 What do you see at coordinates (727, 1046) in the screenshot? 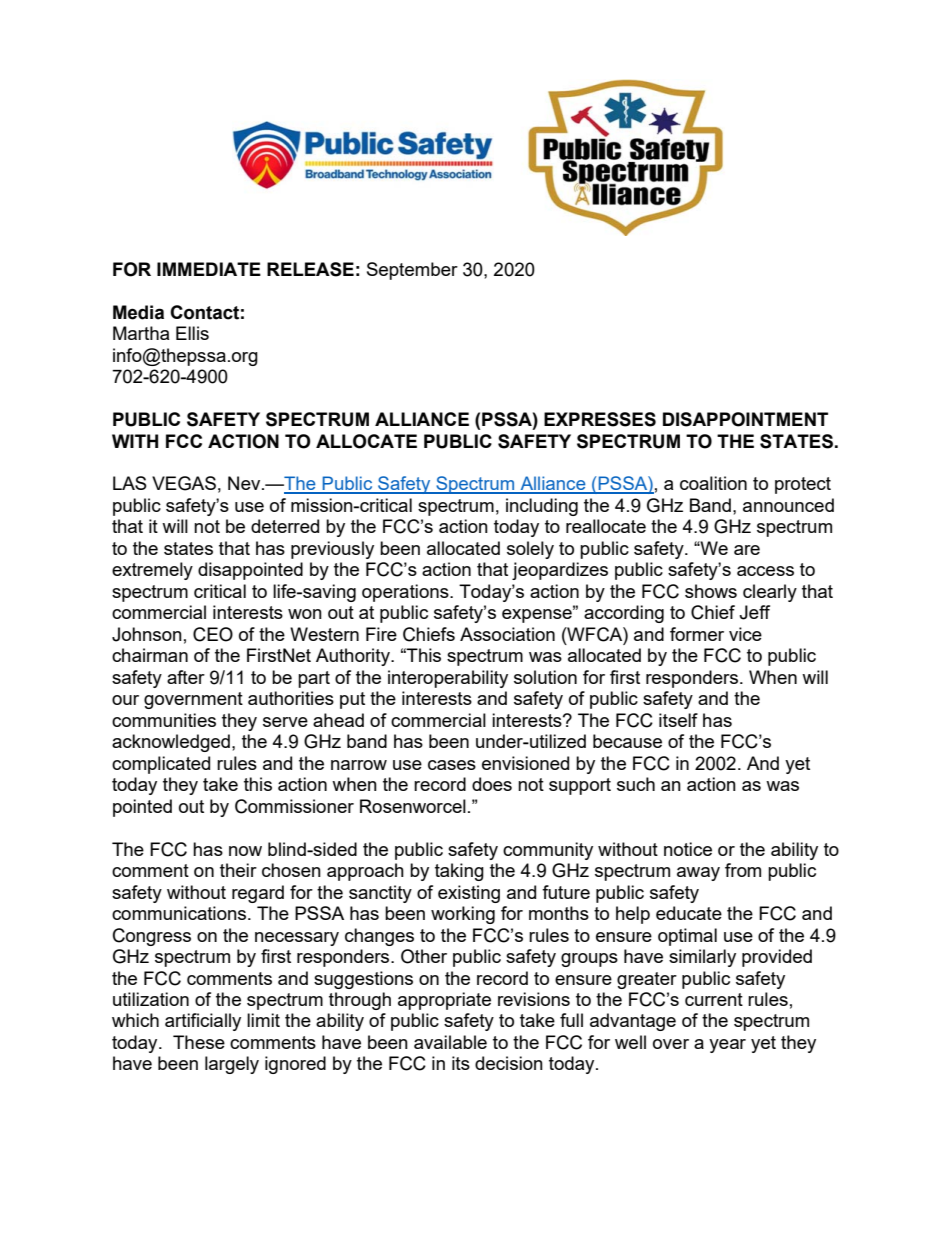
I see `year` at bounding box center [727, 1046].
